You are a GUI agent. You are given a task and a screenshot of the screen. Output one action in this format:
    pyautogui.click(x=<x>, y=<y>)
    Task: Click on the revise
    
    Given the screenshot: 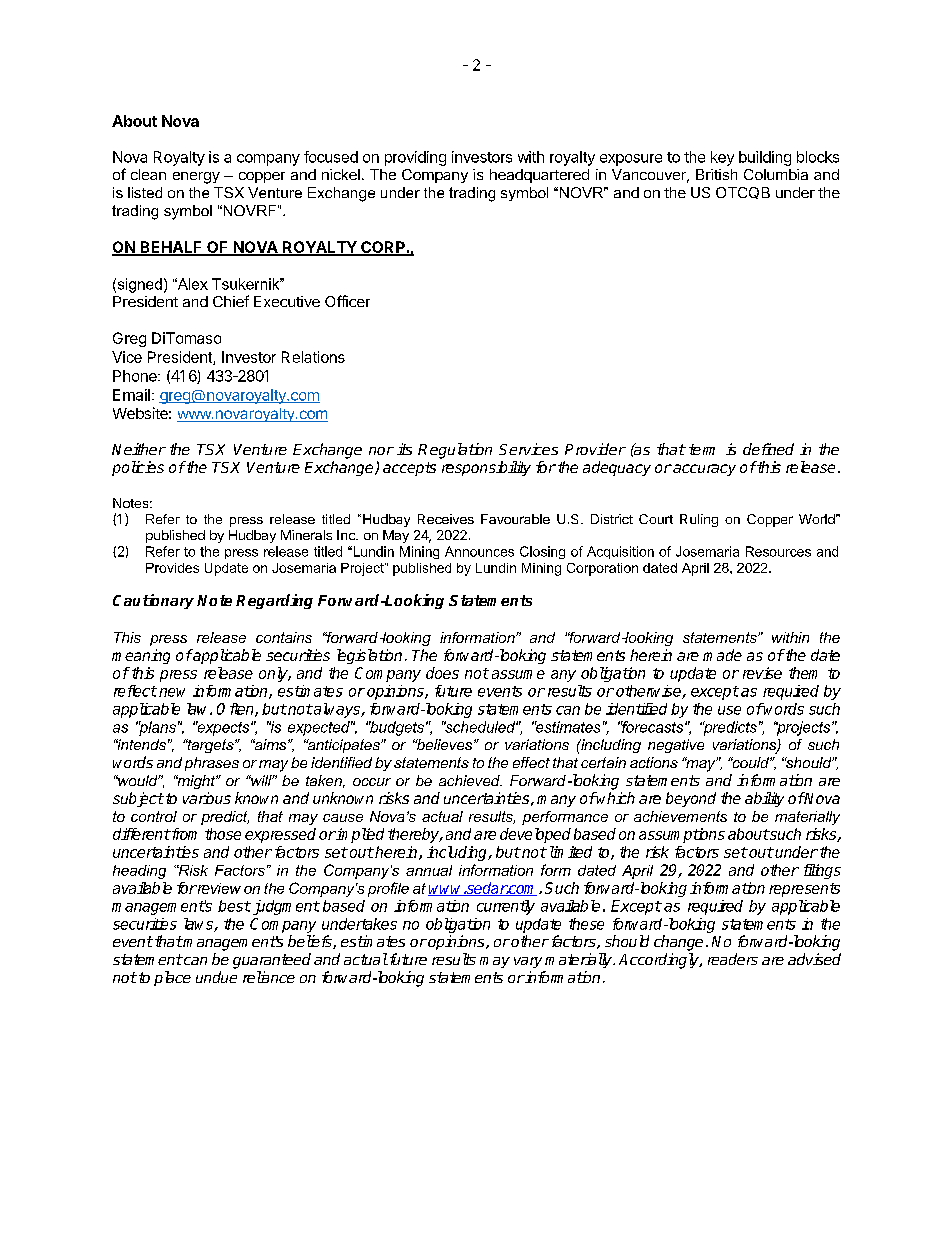 What is the action you would take?
    pyautogui.click(x=762, y=673)
